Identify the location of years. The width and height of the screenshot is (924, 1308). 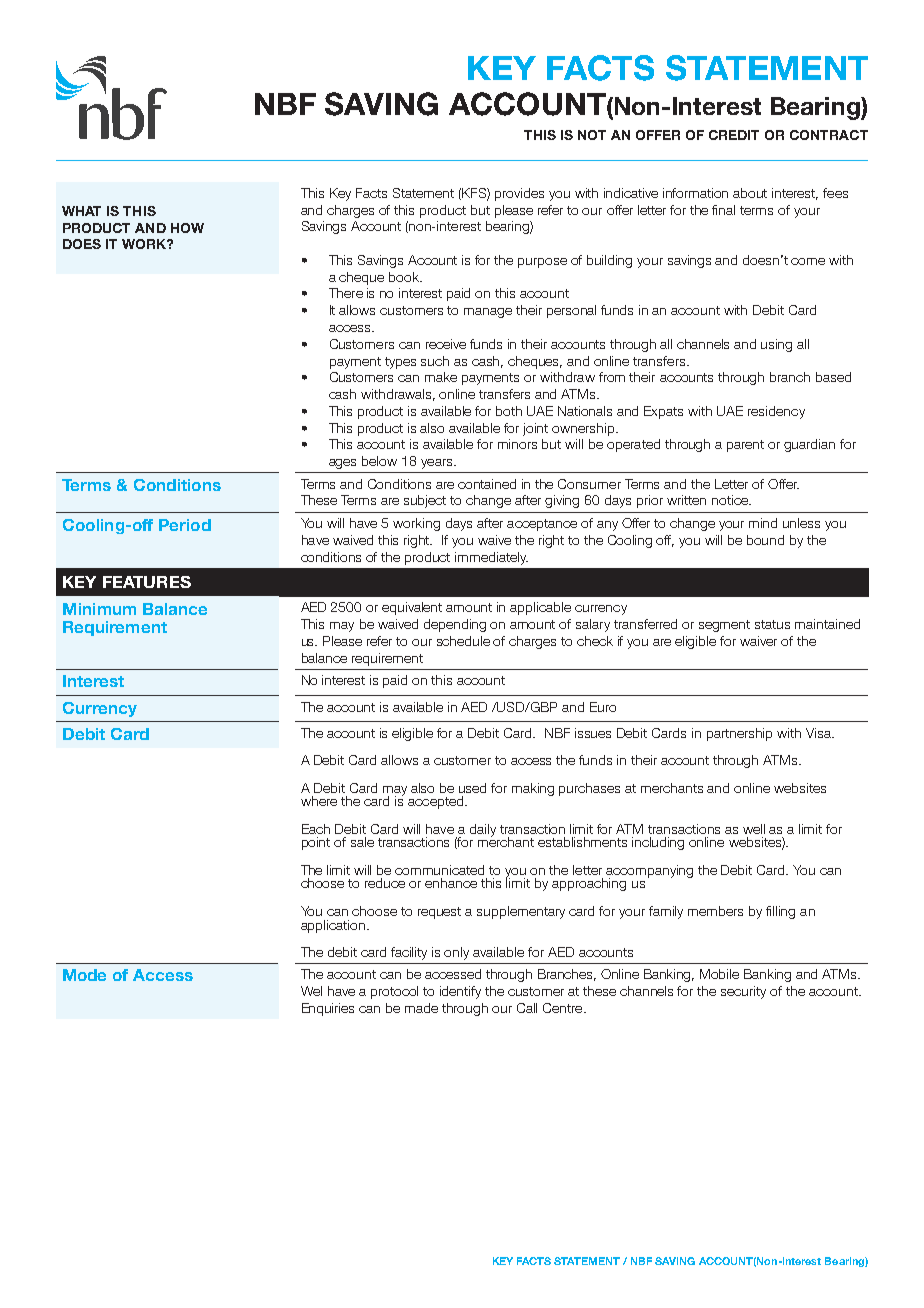
(438, 464).
